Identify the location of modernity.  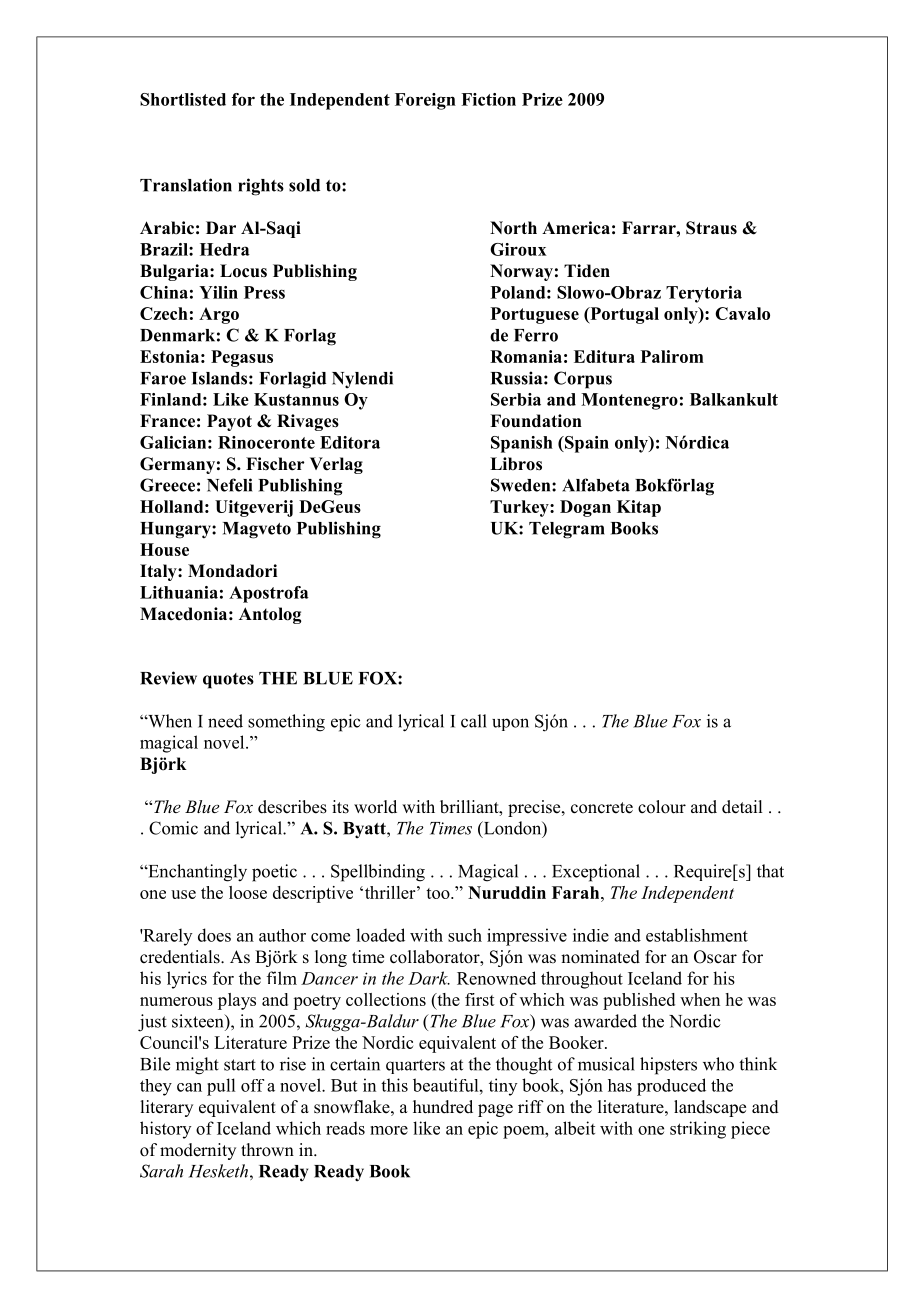
(198, 1151).
